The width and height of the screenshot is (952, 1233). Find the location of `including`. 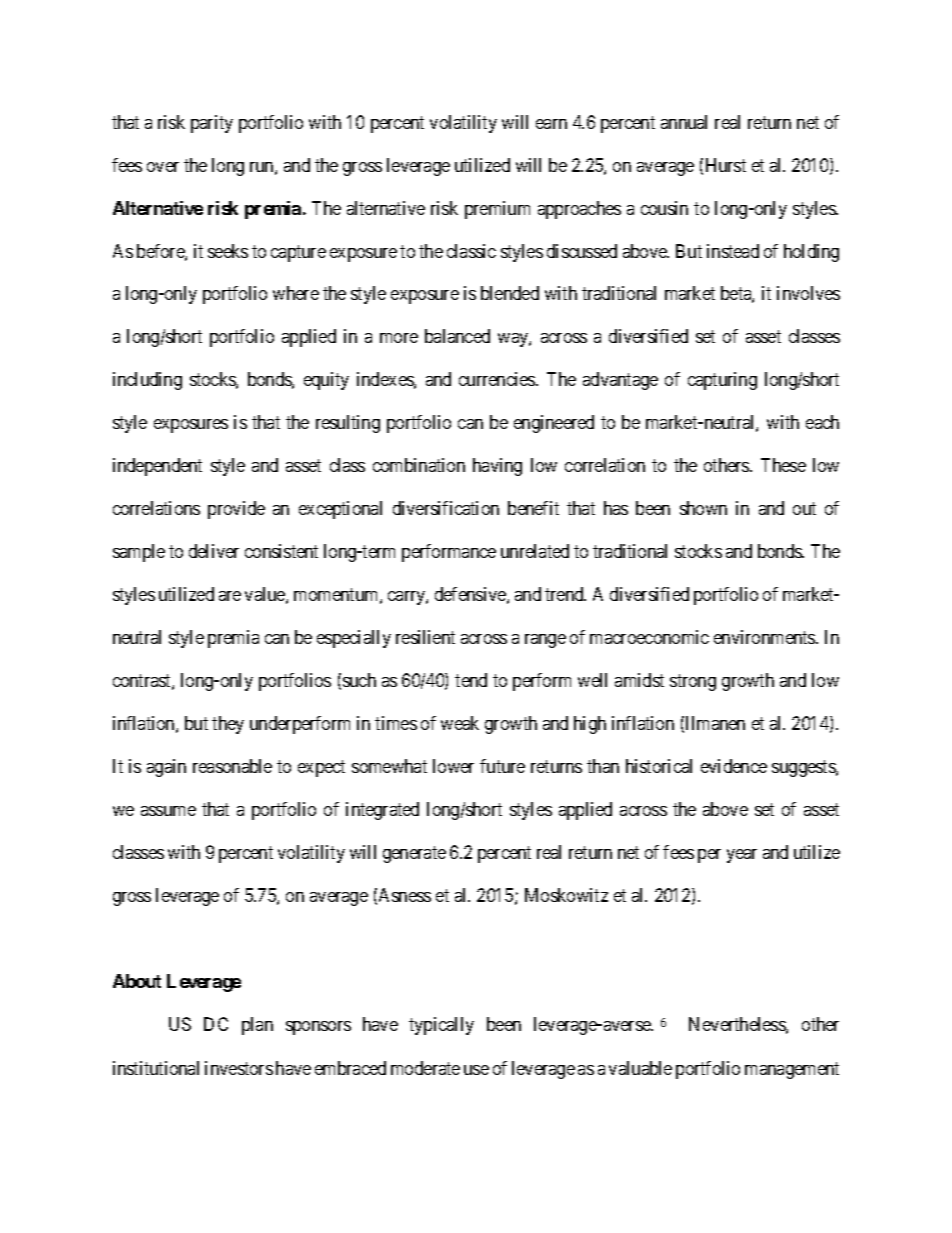

including is located at coordinates (147, 381).
